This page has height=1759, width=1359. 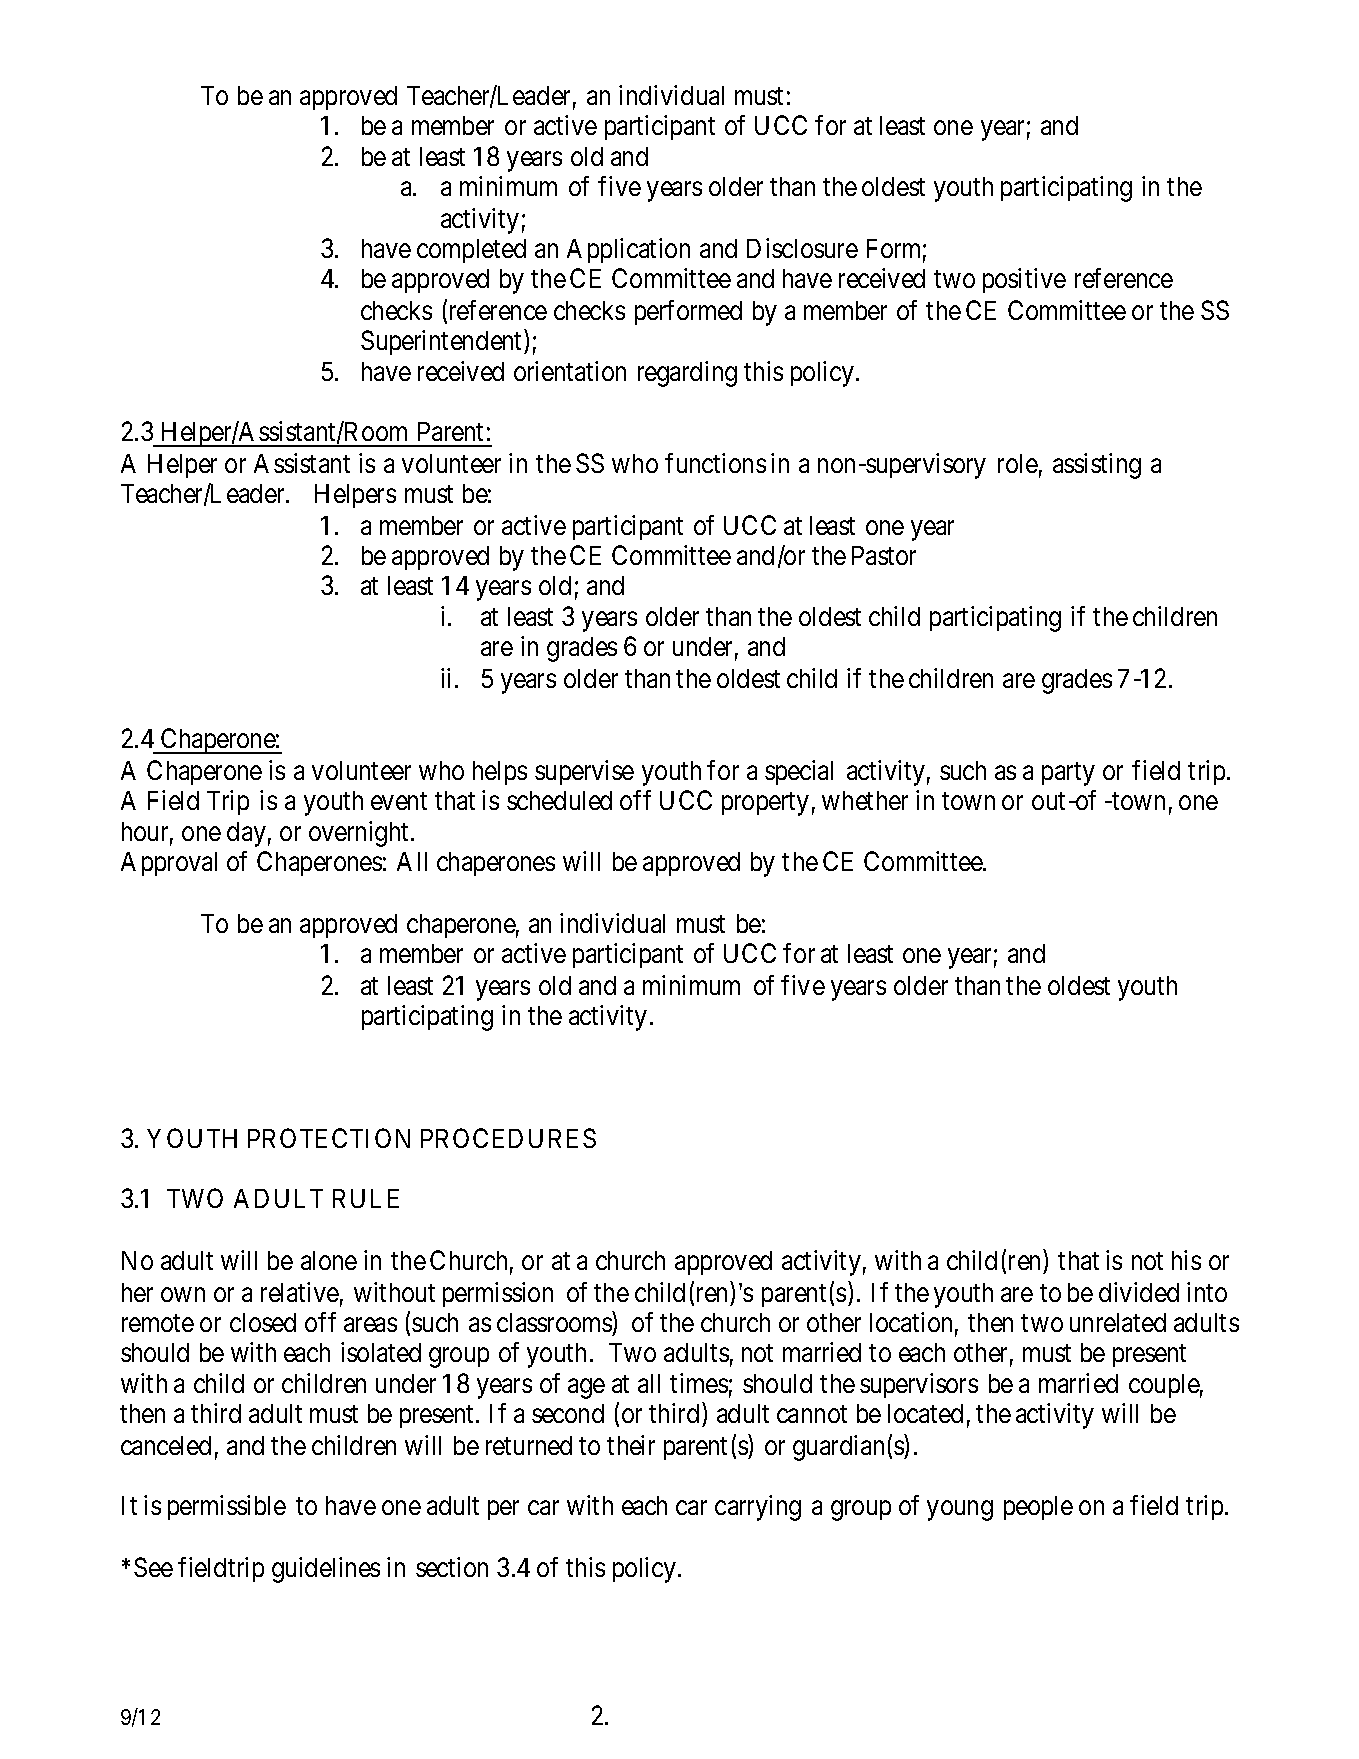 I want to click on event, so click(x=399, y=801).
